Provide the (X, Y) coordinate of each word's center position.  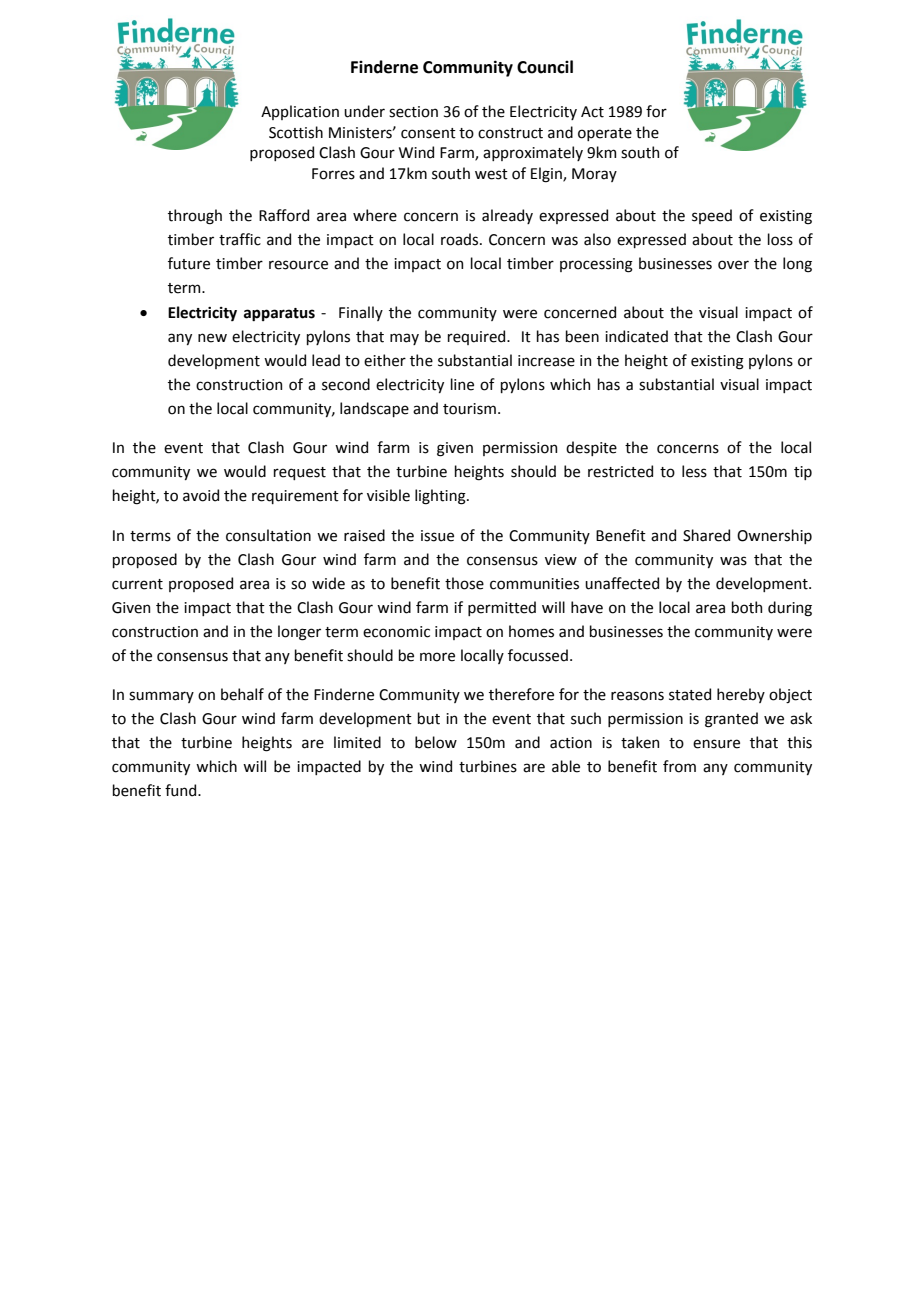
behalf (242, 694)
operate (605, 134)
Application (300, 112)
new (212, 338)
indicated (636, 336)
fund (182, 790)
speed (712, 216)
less (694, 471)
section (413, 112)
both (747, 607)
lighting (441, 497)
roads (461, 239)
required (478, 337)
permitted (502, 608)
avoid (201, 495)
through (195, 217)
